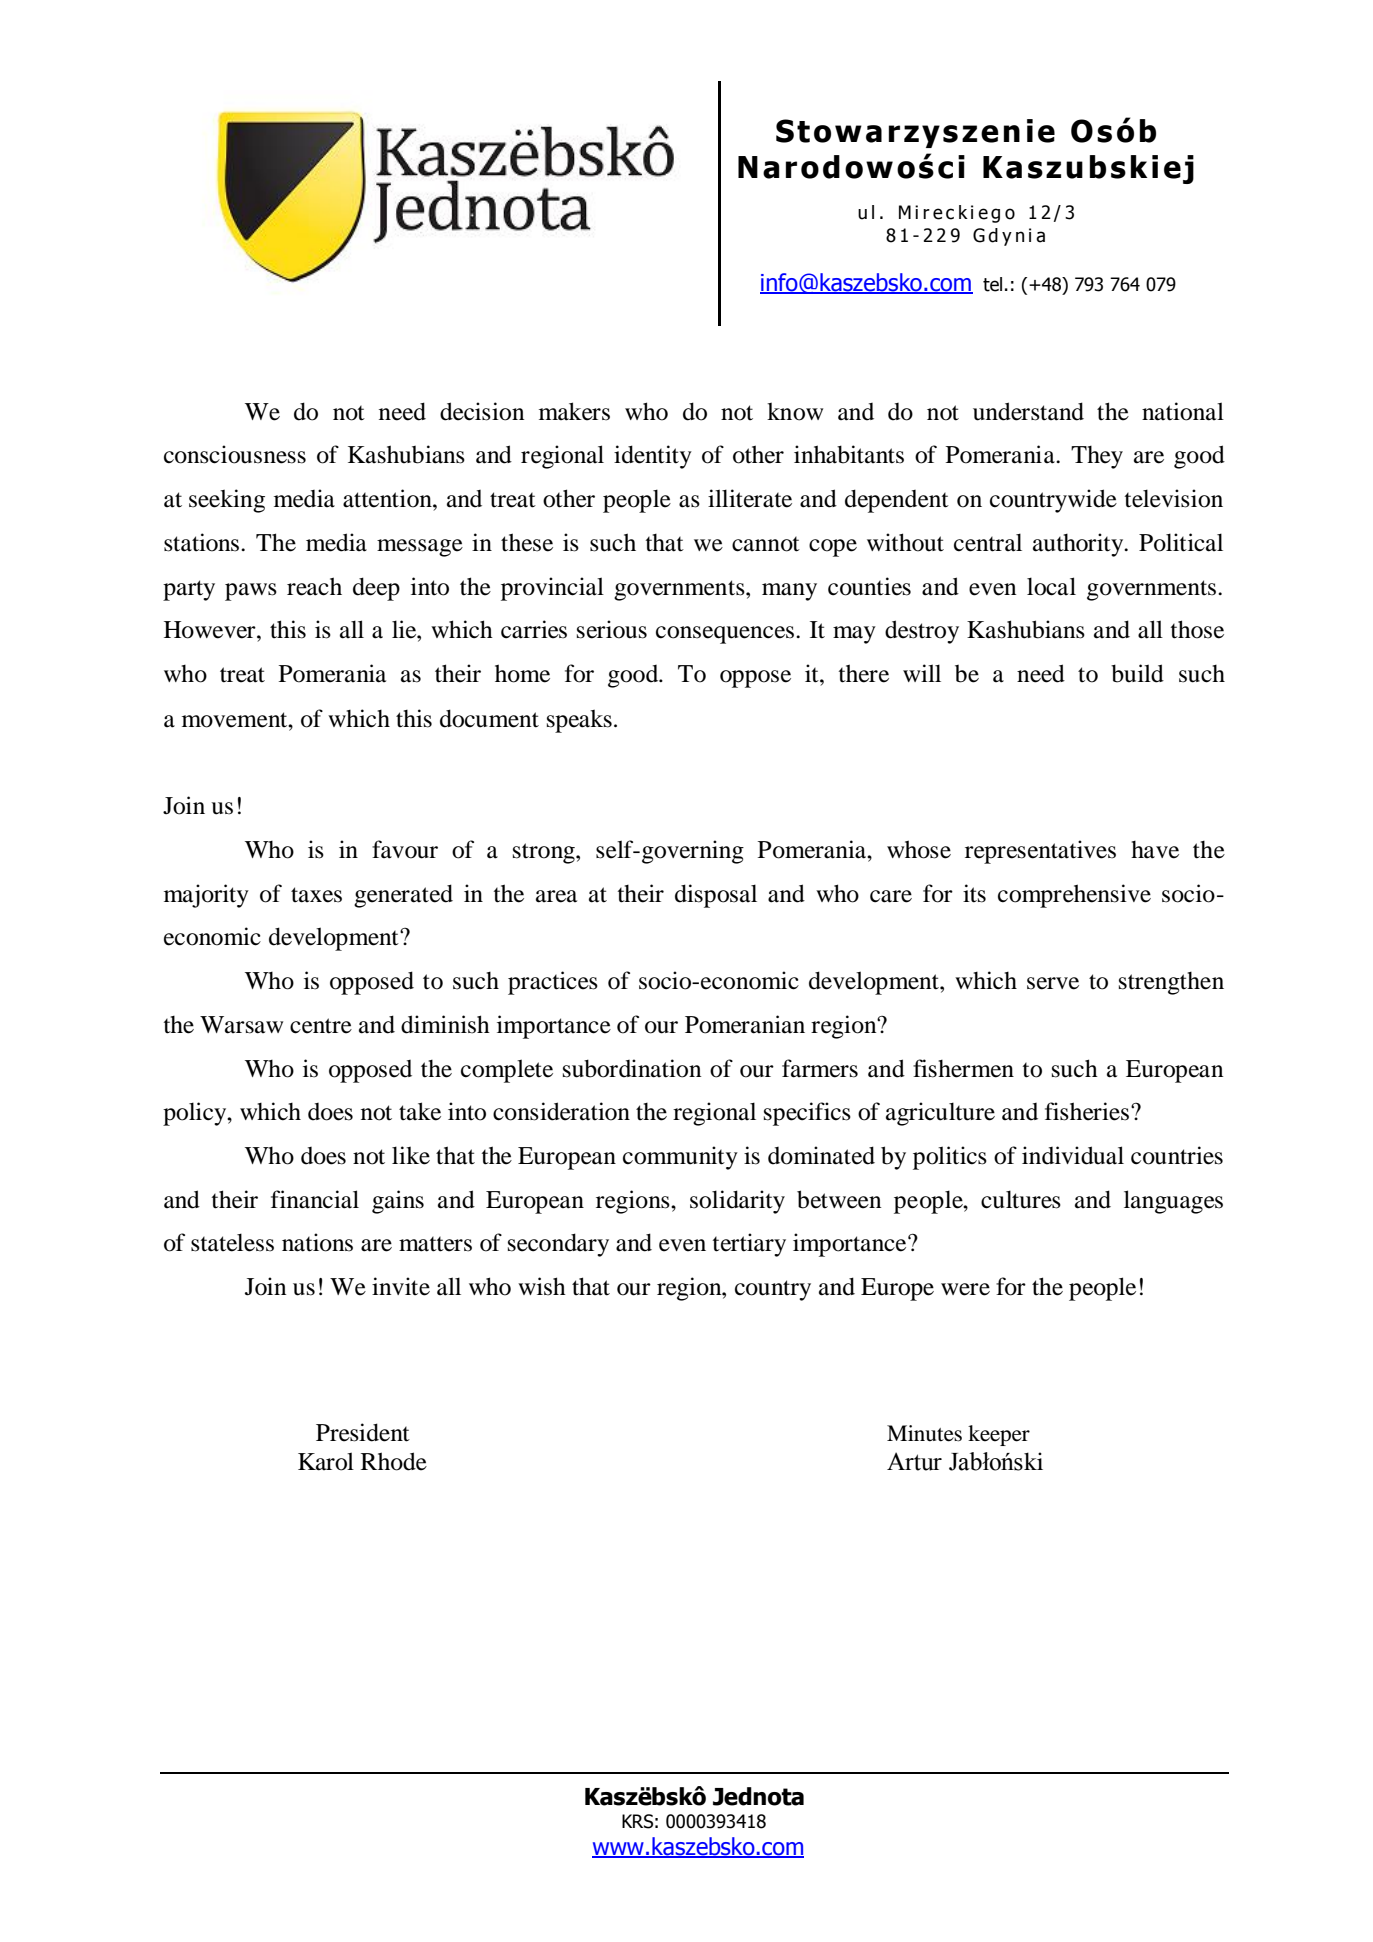  What do you see at coordinates (1097, 457) in the screenshot?
I see `They` at bounding box center [1097, 457].
